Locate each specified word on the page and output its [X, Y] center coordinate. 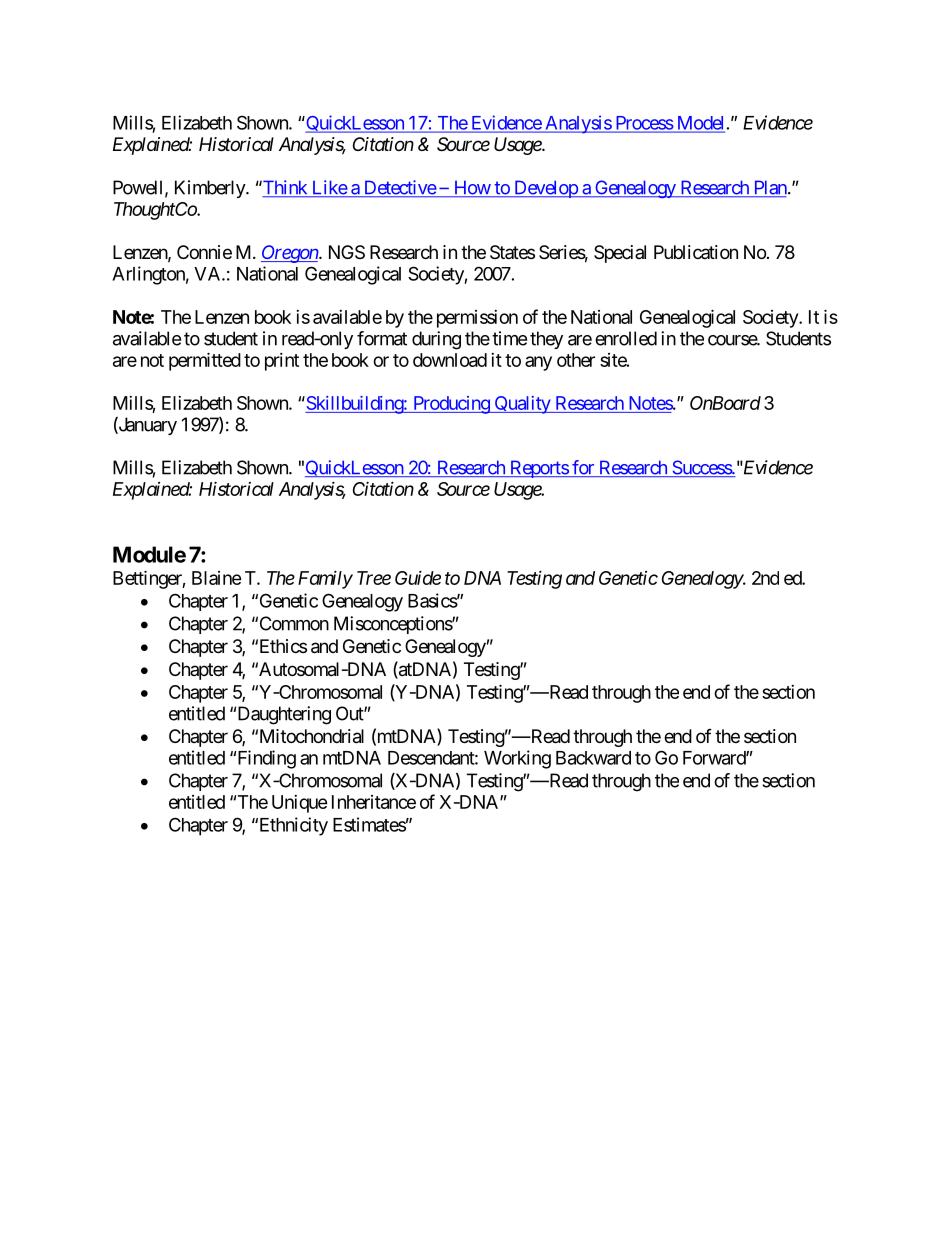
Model [699, 124]
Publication [696, 252]
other [576, 360]
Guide [418, 577]
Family [325, 579]
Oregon [290, 254]
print [282, 362]
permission [477, 319]
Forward [715, 758]
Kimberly [211, 189]
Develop [545, 189]
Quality [522, 405]
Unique [300, 804]
